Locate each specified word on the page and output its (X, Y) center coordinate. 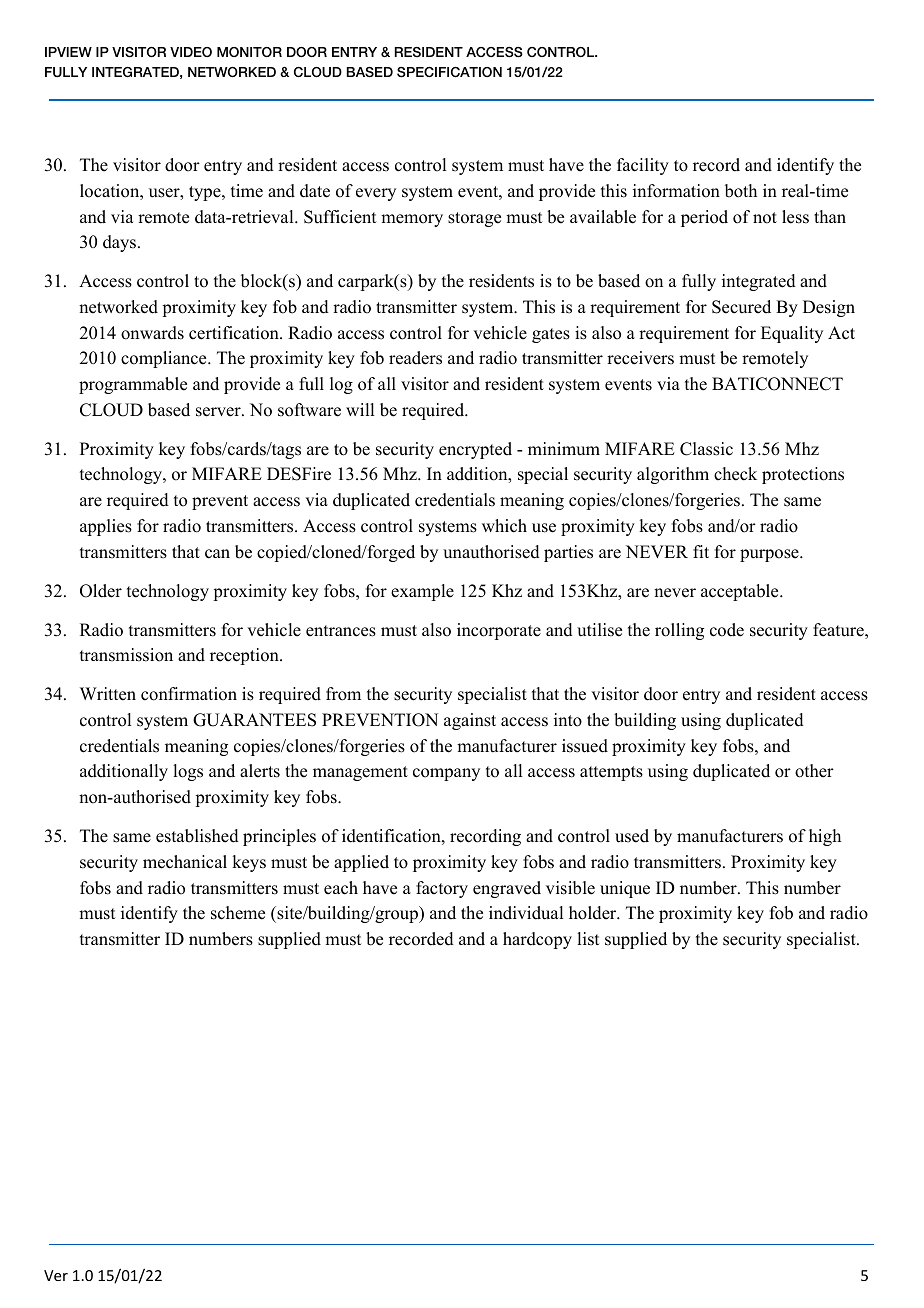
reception (245, 656)
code (727, 630)
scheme (238, 913)
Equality (792, 334)
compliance (165, 359)
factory (442, 889)
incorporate (499, 631)
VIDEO (191, 52)
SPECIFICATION (449, 72)
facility (643, 166)
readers (415, 358)
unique (625, 889)
